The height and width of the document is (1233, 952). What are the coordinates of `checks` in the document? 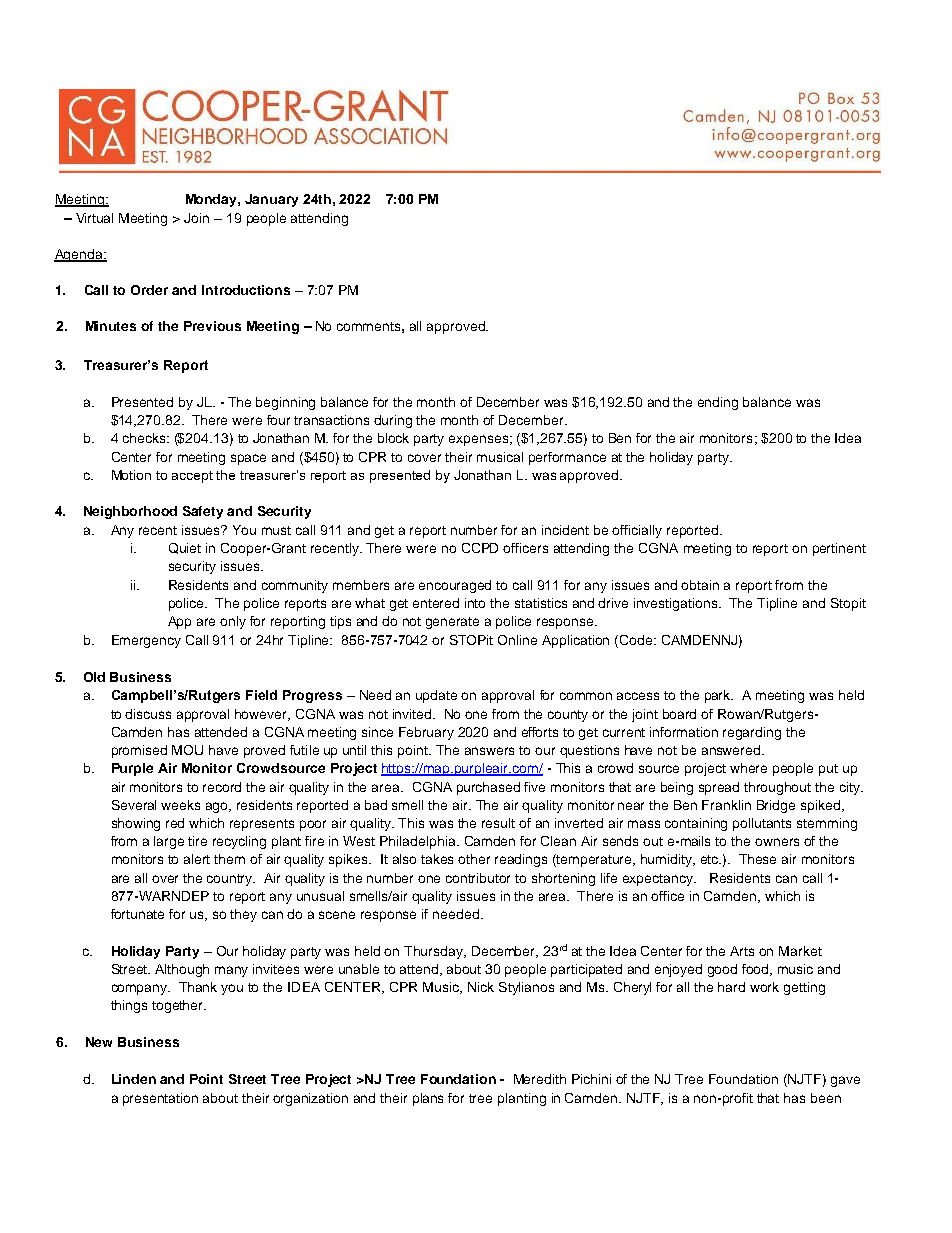 It's located at (145, 438).
